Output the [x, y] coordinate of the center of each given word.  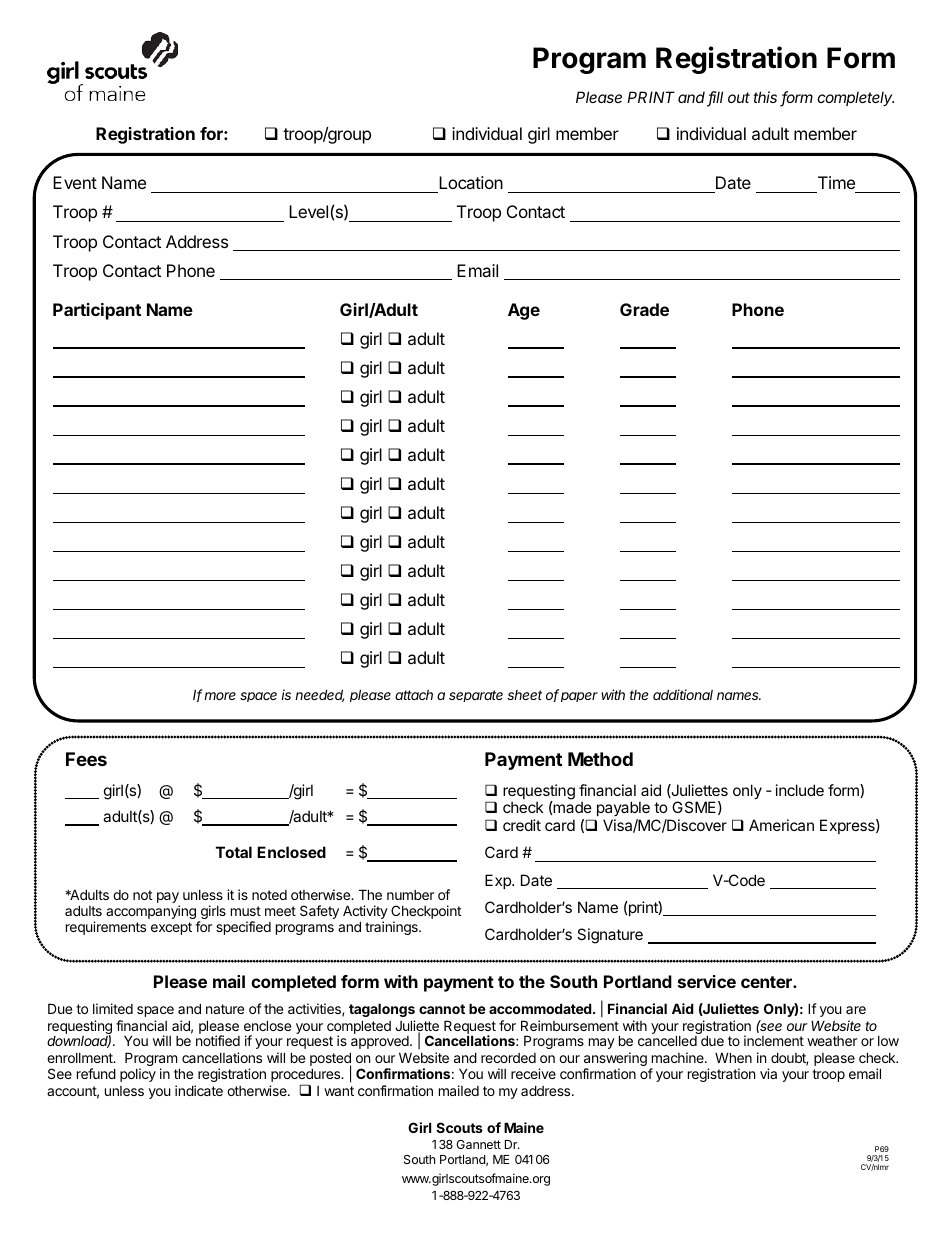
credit [522, 825]
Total [234, 852]
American [781, 825]
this [765, 97]
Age [524, 311]
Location [470, 184]
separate [476, 696]
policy [138, 1075]
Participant [97, 311]
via [768, 1073]
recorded [508, 1058]
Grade [644, 309]
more [220, 696]
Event [75, 182]
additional [683, 694]
